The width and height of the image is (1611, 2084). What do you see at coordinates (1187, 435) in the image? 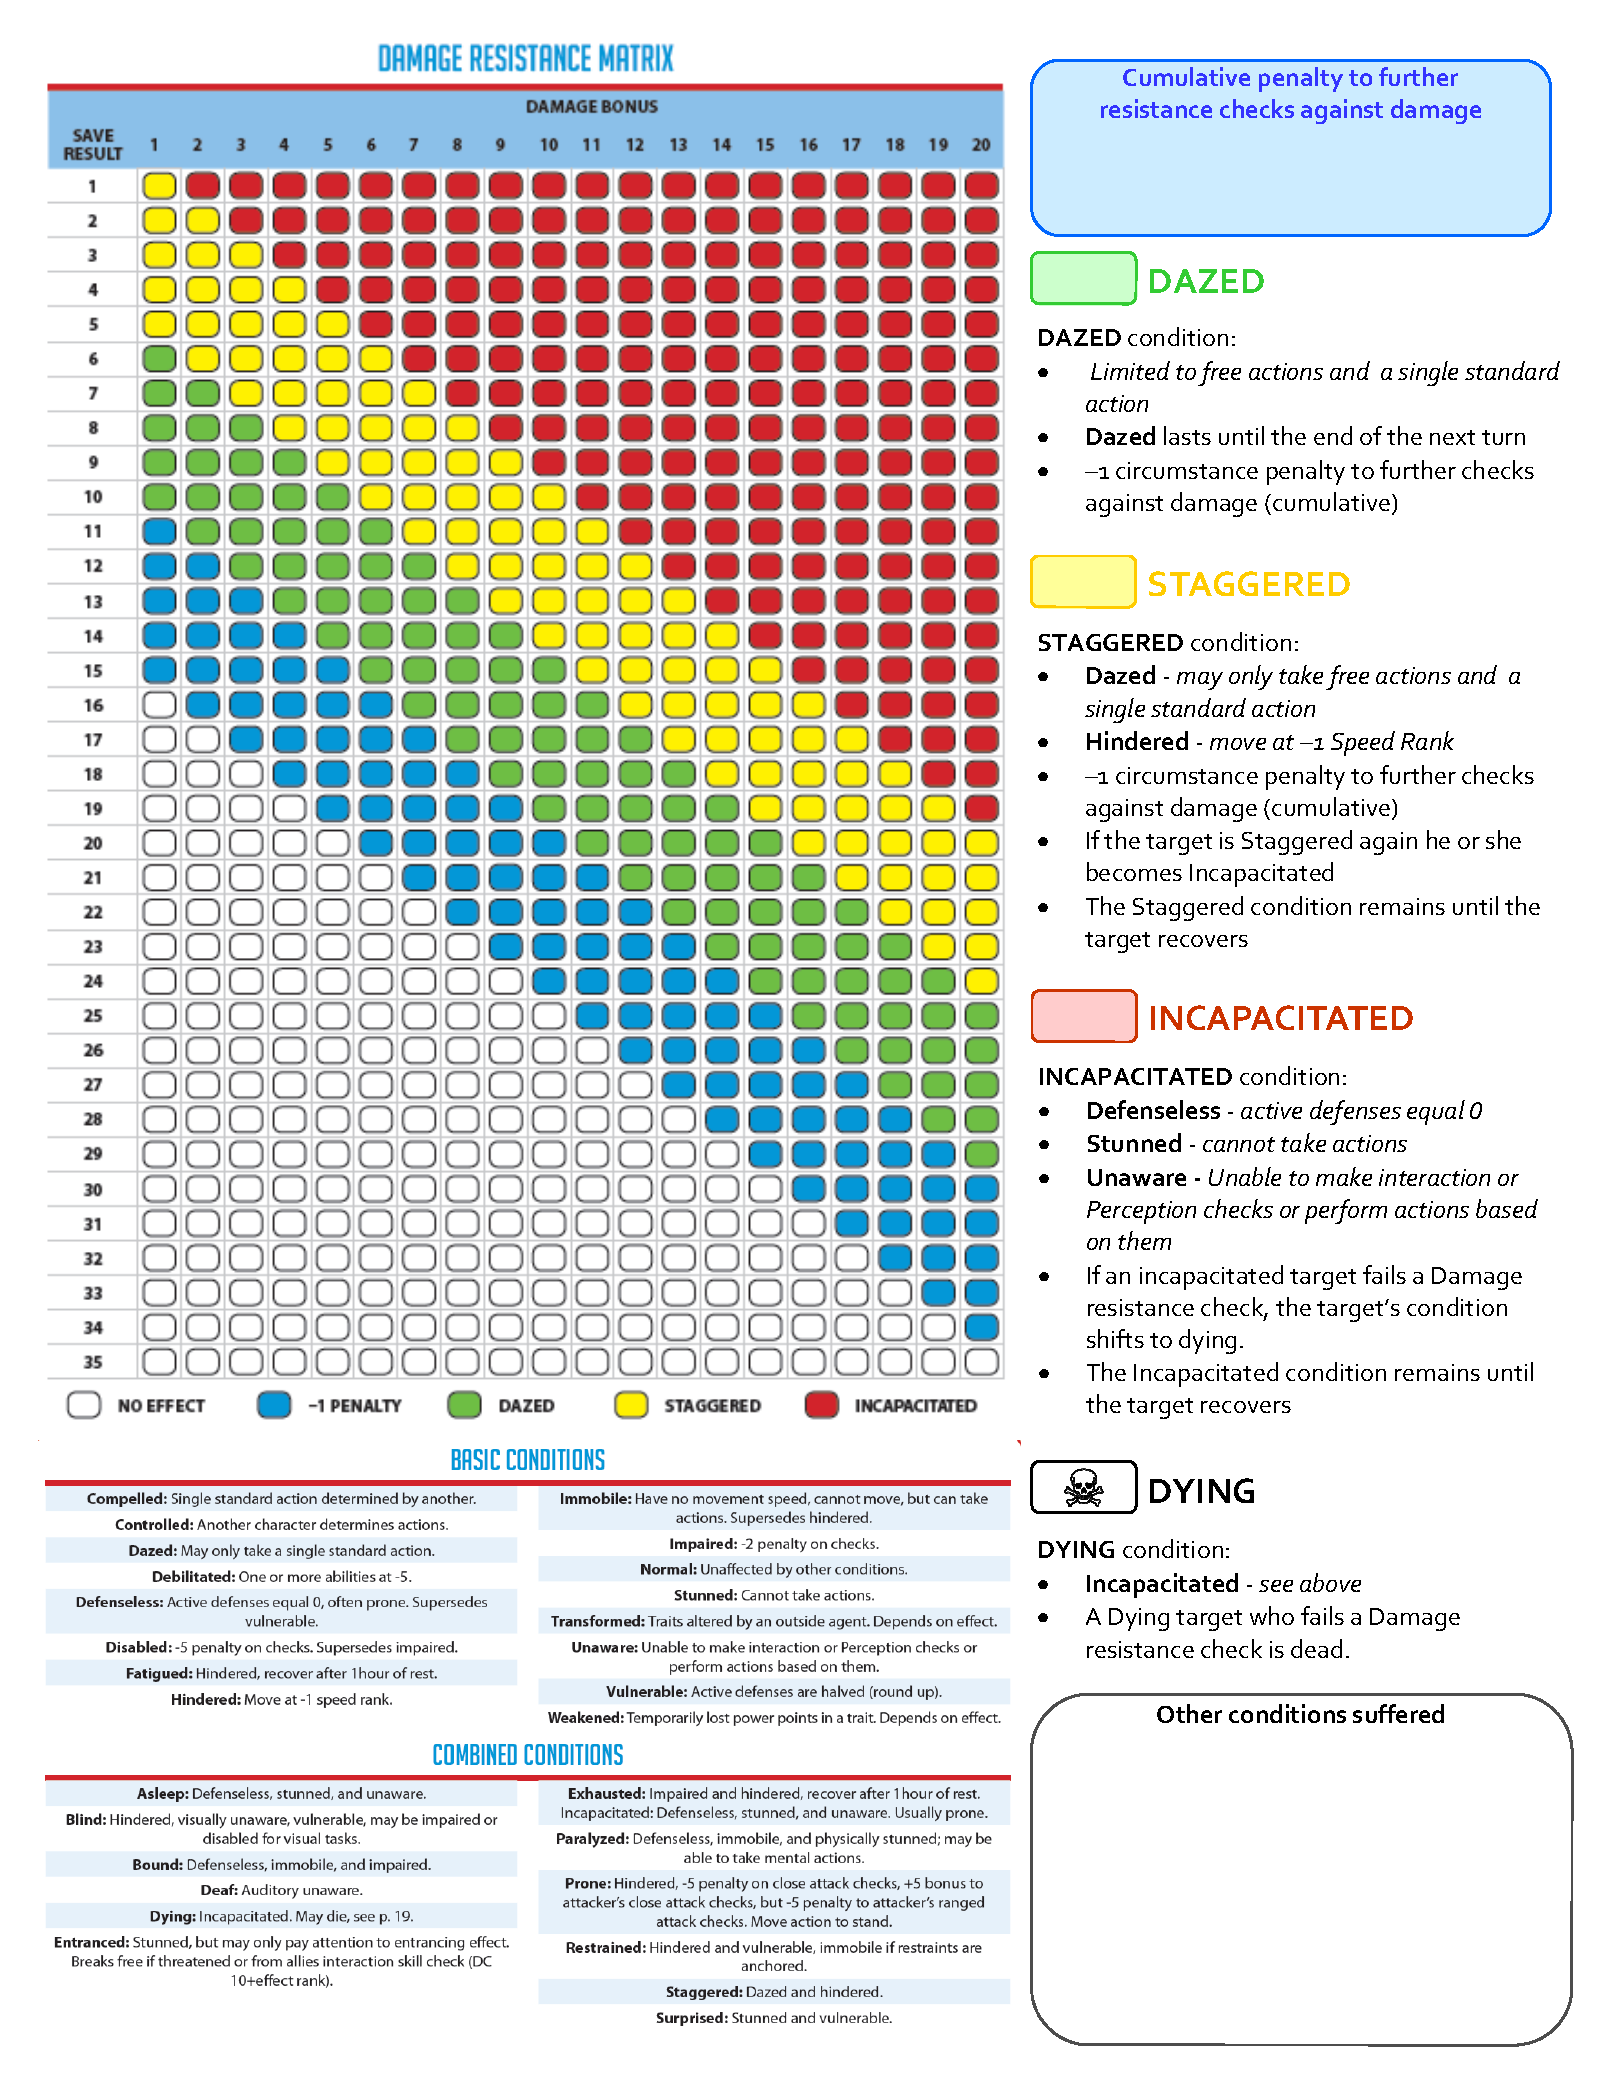
I see `lasts` at bounding box center [1187, 435].
